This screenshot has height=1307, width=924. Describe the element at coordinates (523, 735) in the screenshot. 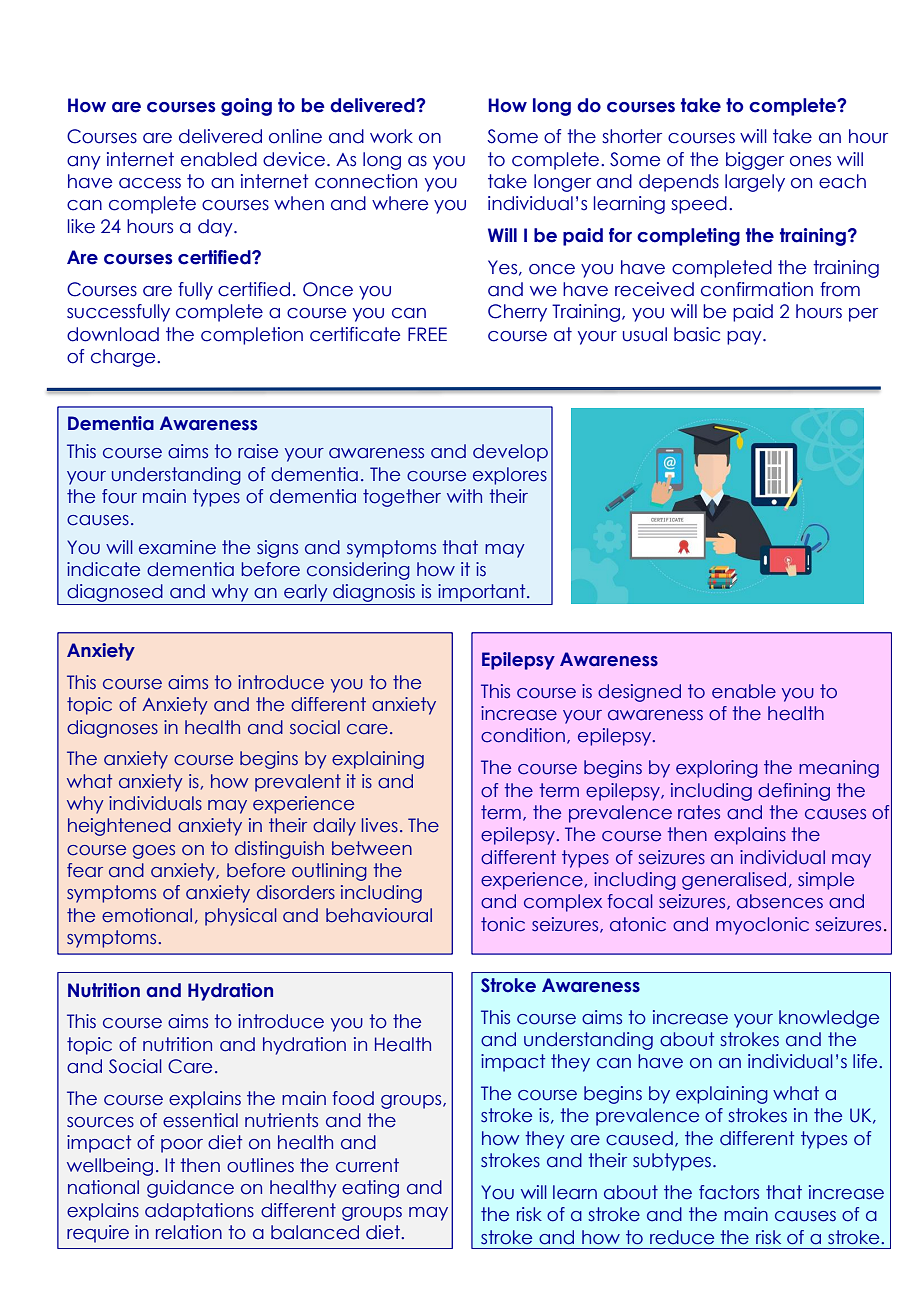

I see `condition` at that location.
